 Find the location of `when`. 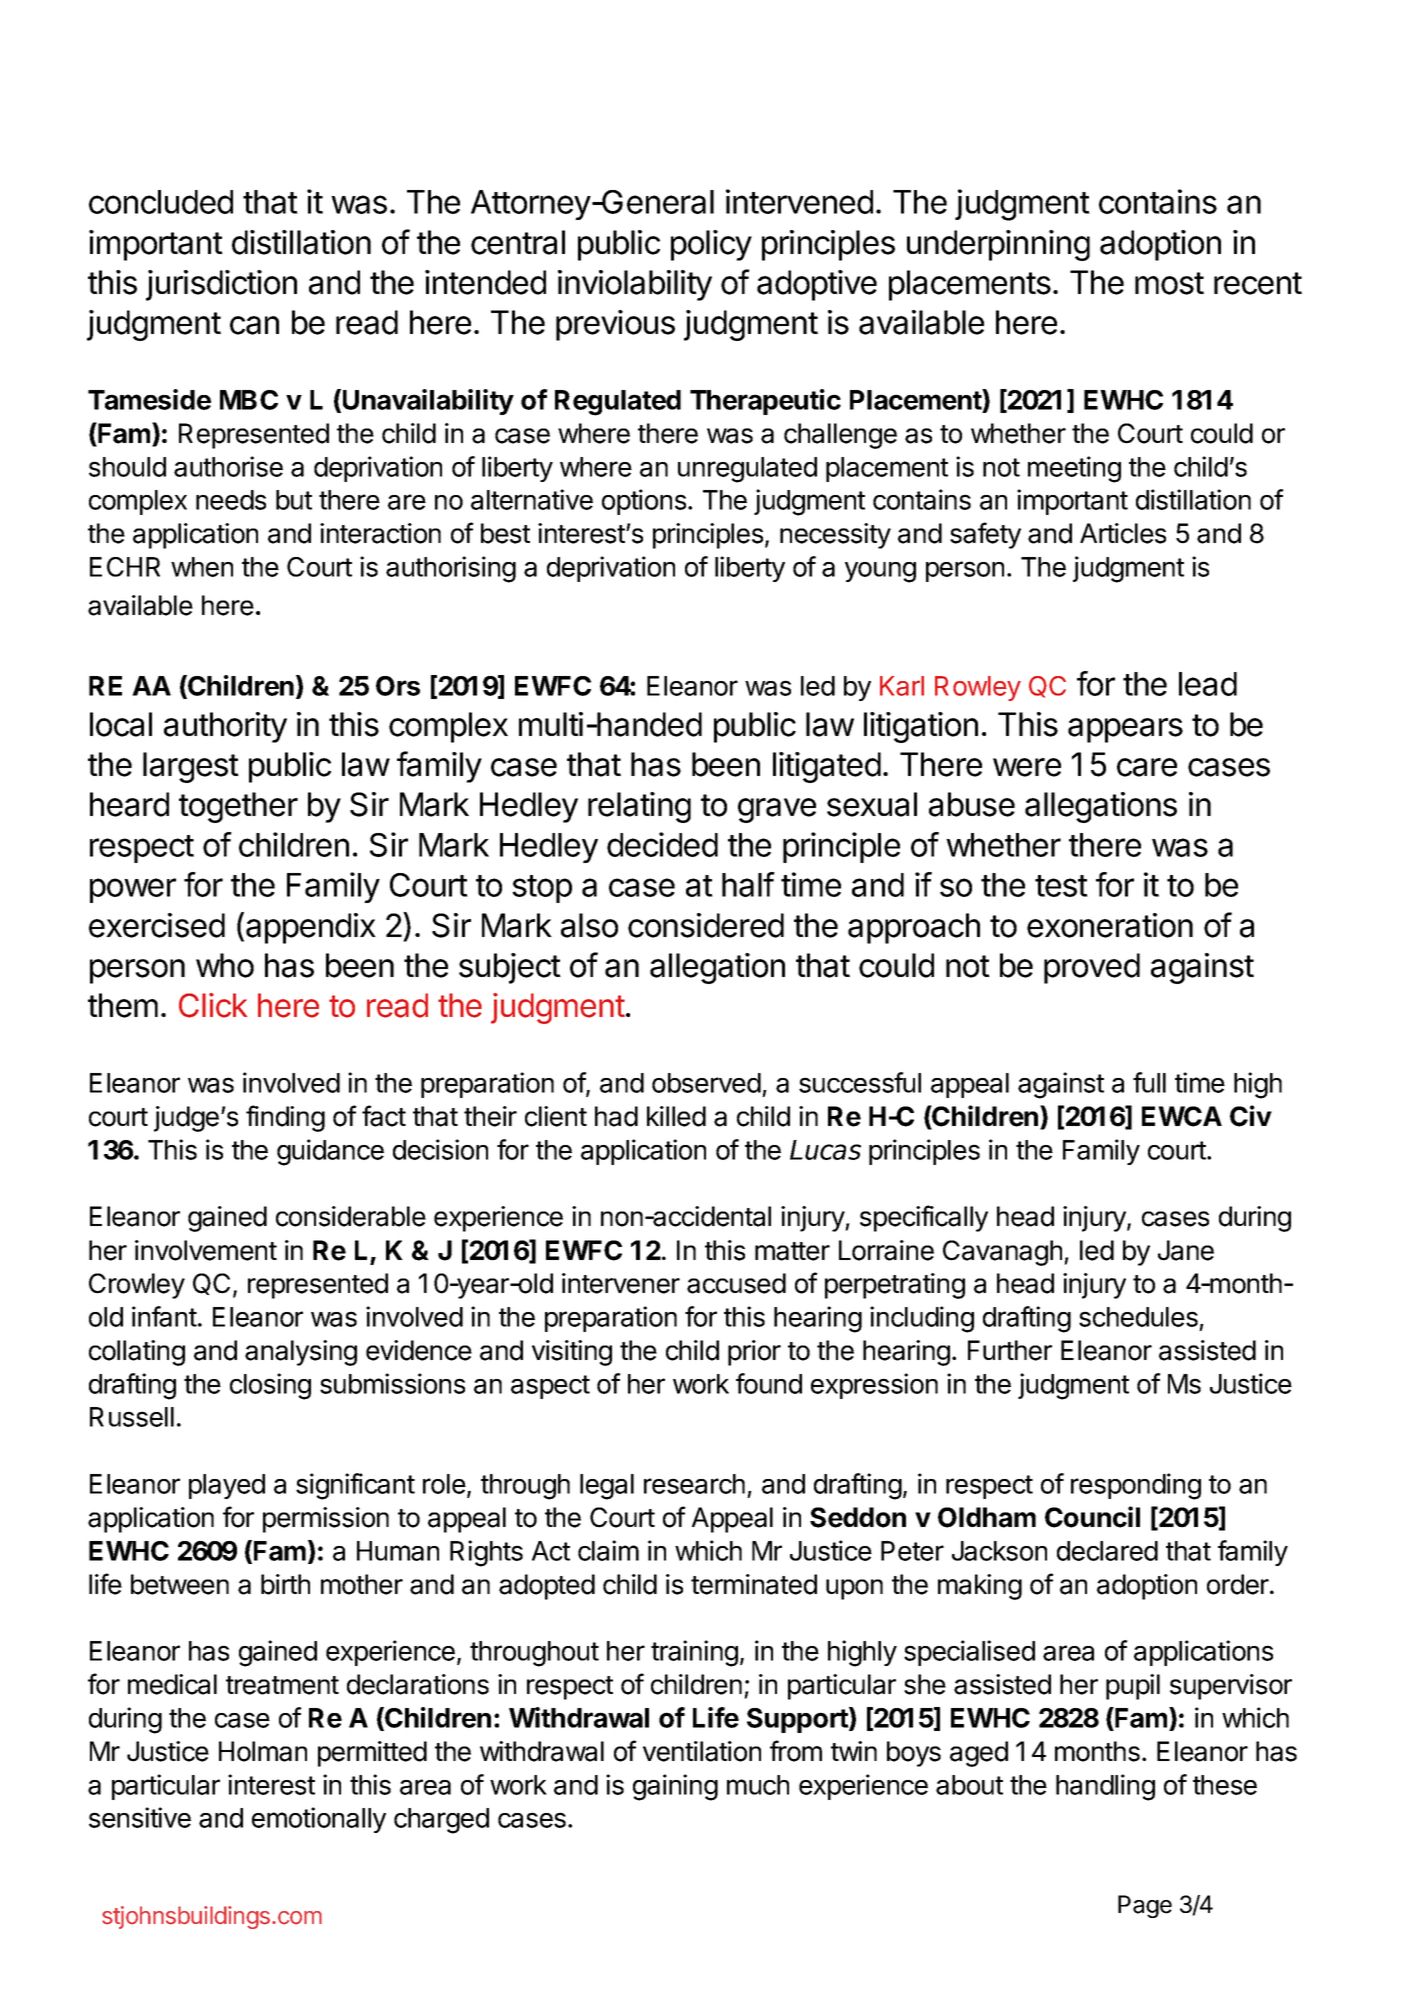

when is located at coordinates (202, 567).
